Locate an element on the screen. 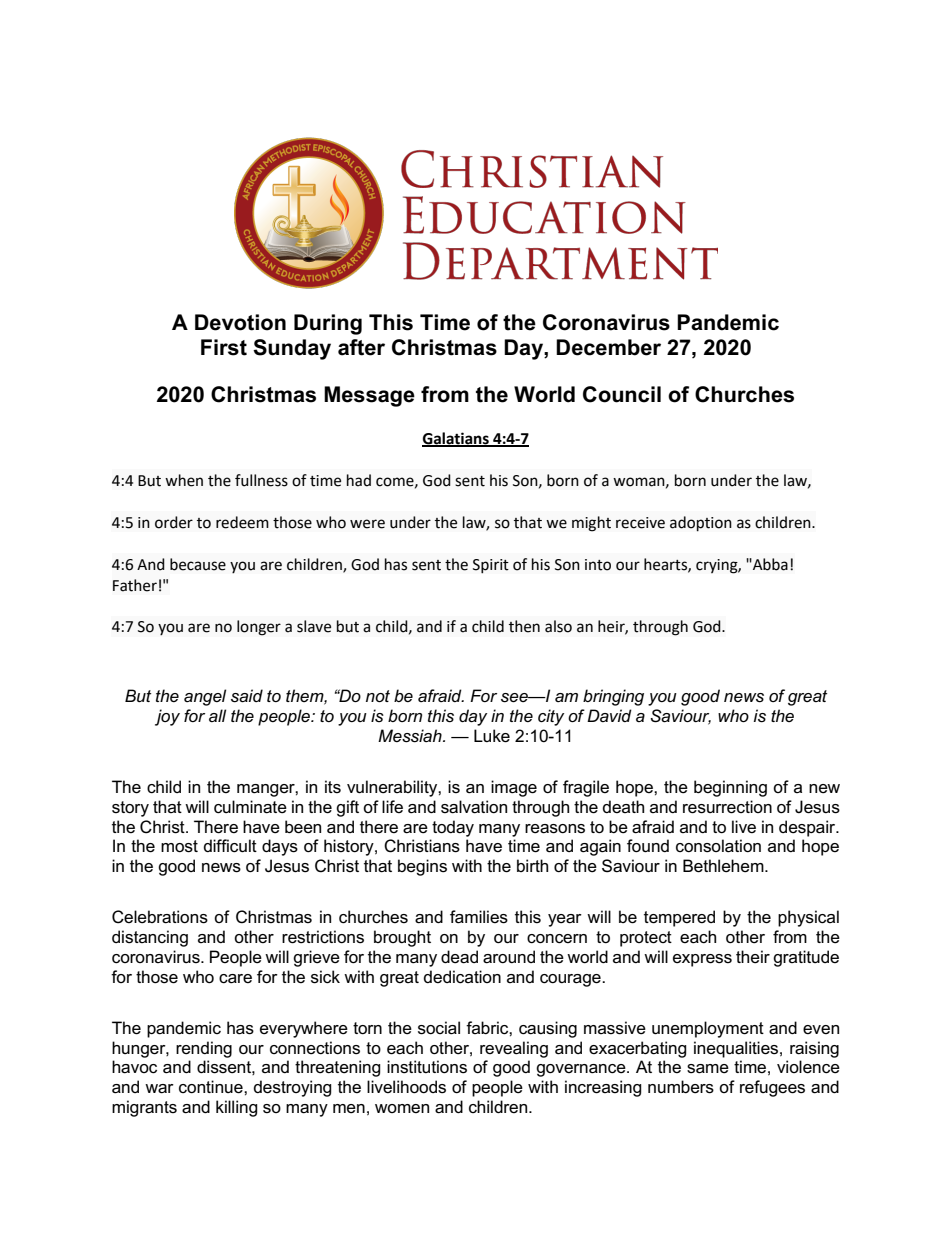  continue is located at coordinates (212, 1087).
